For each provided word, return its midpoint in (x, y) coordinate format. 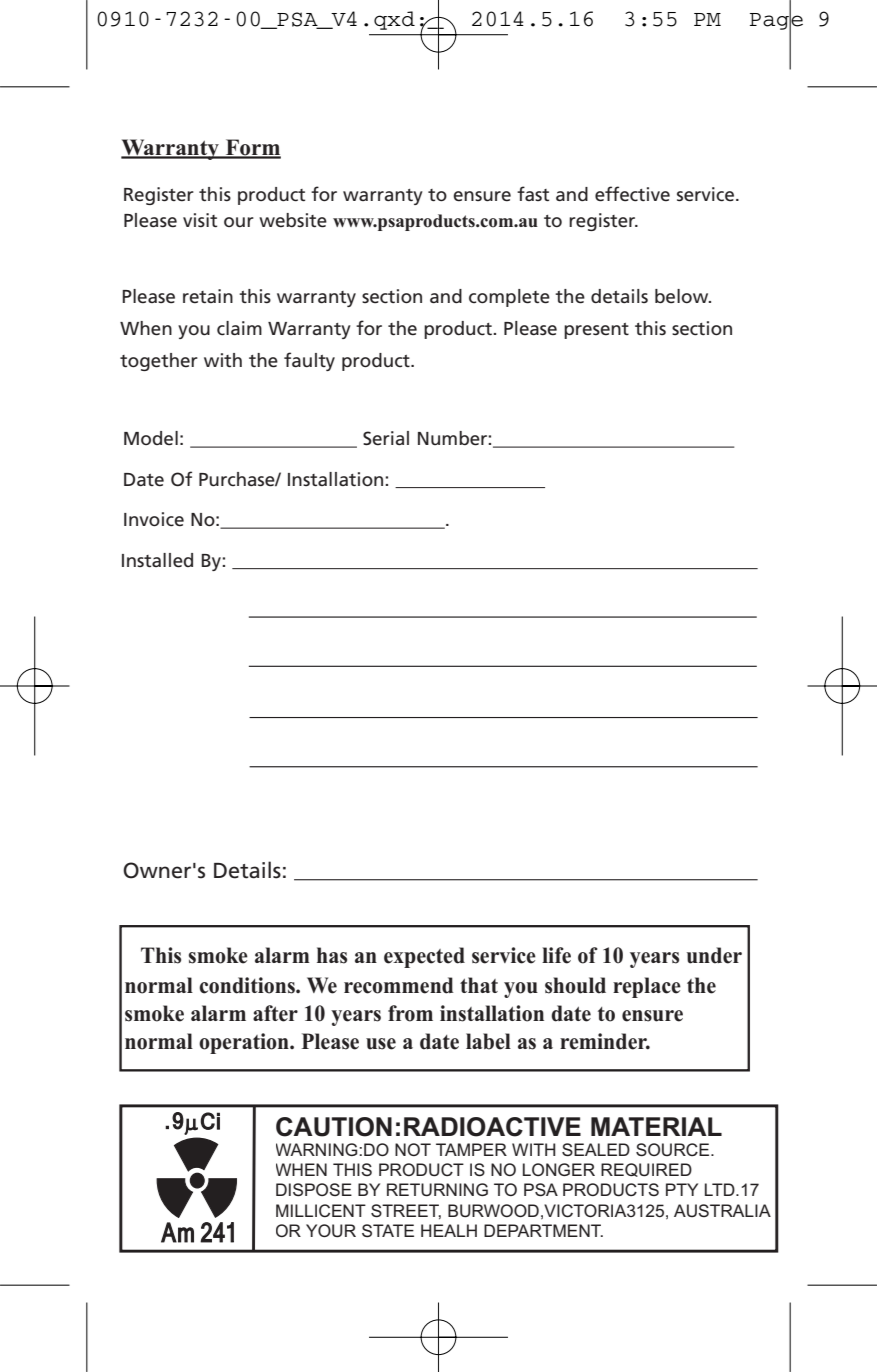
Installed (157, 560)
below (683, 296)
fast (533, 193)
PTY (682, 1189)
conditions (248, 985)
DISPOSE (314, 1190)
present (596, 331)
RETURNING (437, 1190)
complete (509, 298)
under (714, 955)
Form (252, 148)
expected (424, 957)
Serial (386, 438)
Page (776, 21)
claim (239, 328)
